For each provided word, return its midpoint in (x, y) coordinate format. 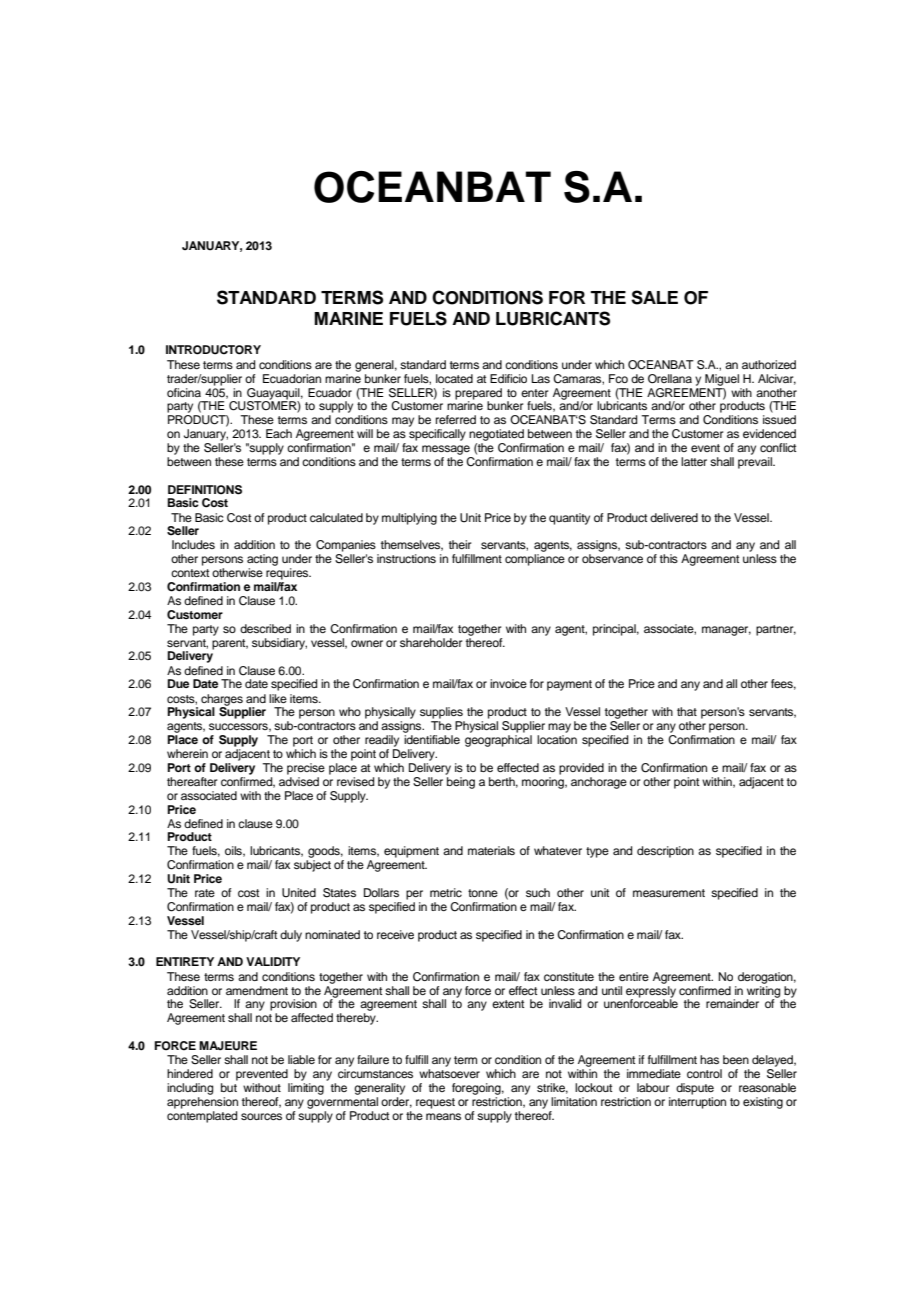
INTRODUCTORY (213, 350)
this (669, 558)
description (665, 852)
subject (312, 866)
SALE (654, 297)
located (454, 378)
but (229, 1087)
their (460, 544)
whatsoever (449, 1073)
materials (491, 850)
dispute (695, 1089)
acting (262, 560)
